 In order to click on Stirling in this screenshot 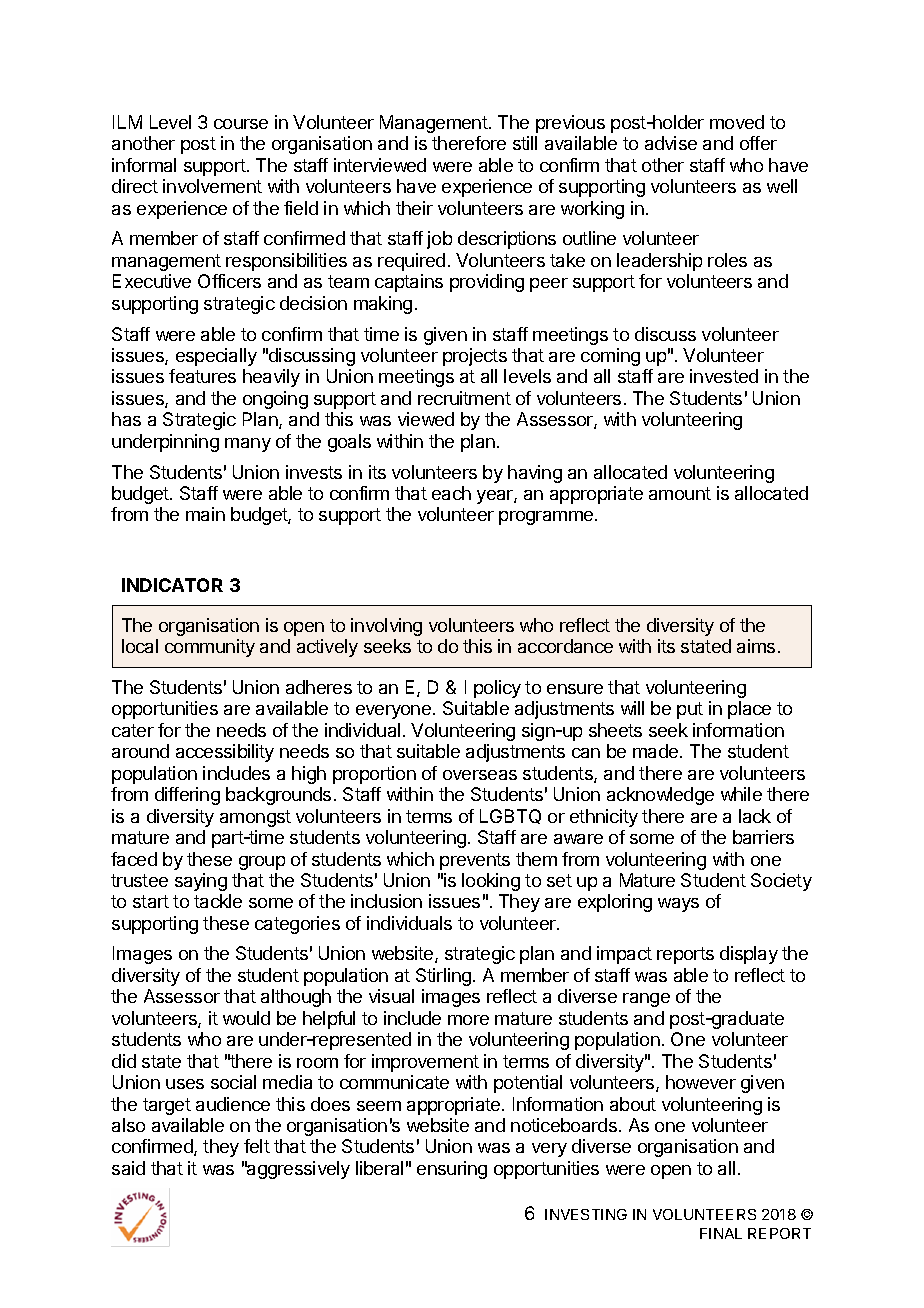, I will do `click(443, 977)`.
